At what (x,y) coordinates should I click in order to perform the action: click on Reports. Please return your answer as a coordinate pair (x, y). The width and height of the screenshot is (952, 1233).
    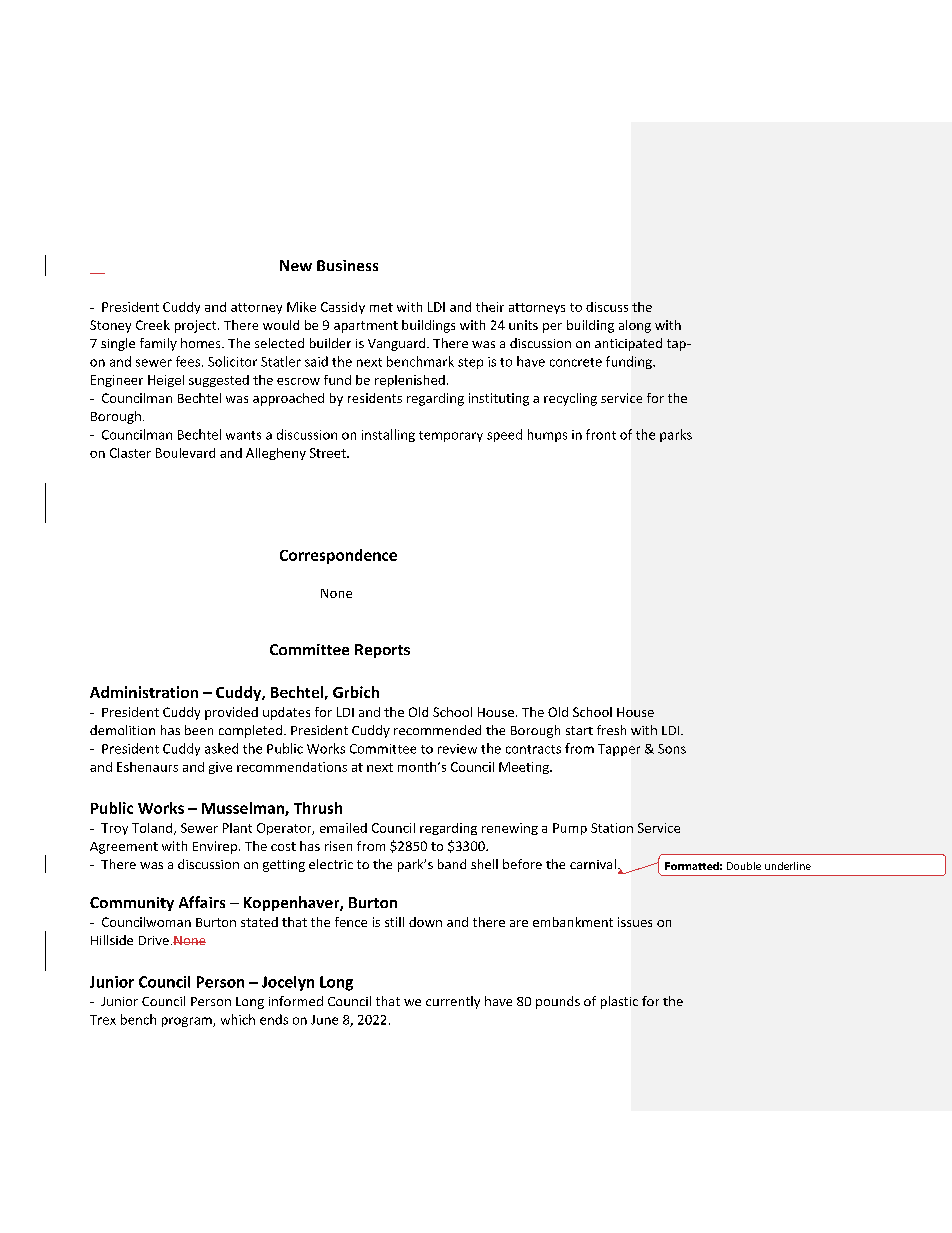
    Looking at the image, I should click on (382, 651).
